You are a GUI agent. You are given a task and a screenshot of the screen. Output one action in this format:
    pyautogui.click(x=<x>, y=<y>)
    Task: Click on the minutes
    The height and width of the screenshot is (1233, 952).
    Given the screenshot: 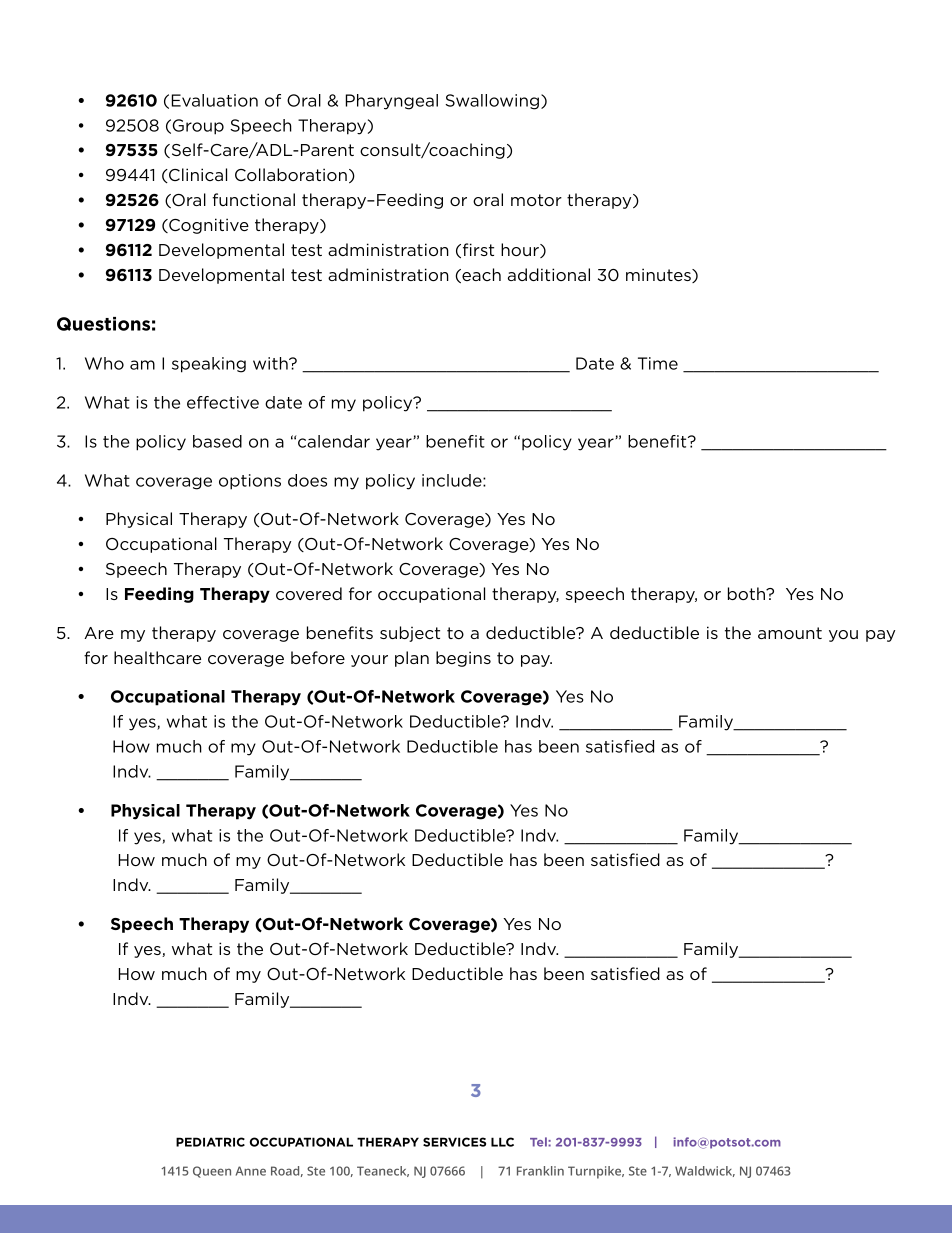 What is the action you would take?
    pyautogui.click(x=659, y=275)
